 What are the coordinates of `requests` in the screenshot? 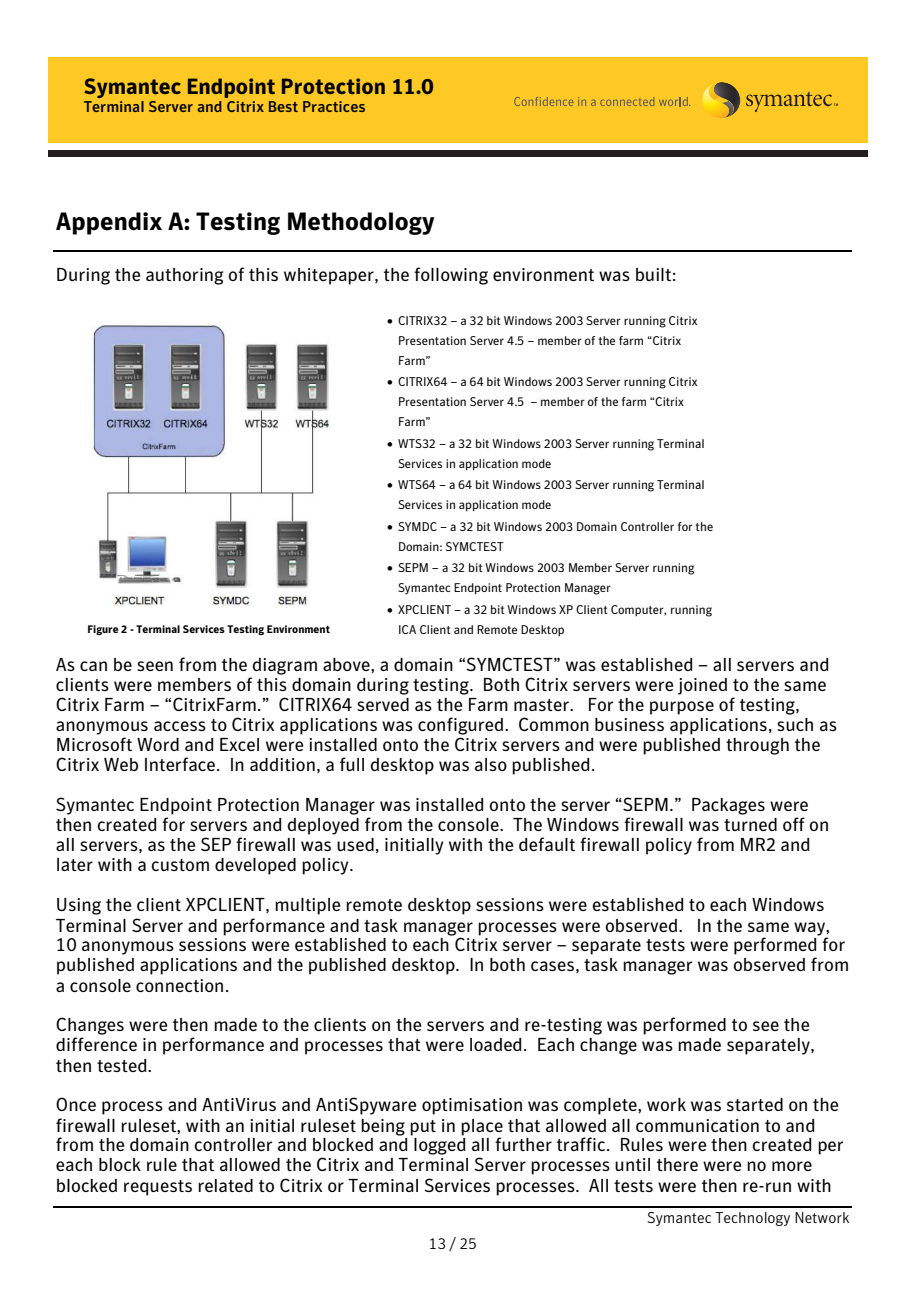 It's located at (158, 1188).
